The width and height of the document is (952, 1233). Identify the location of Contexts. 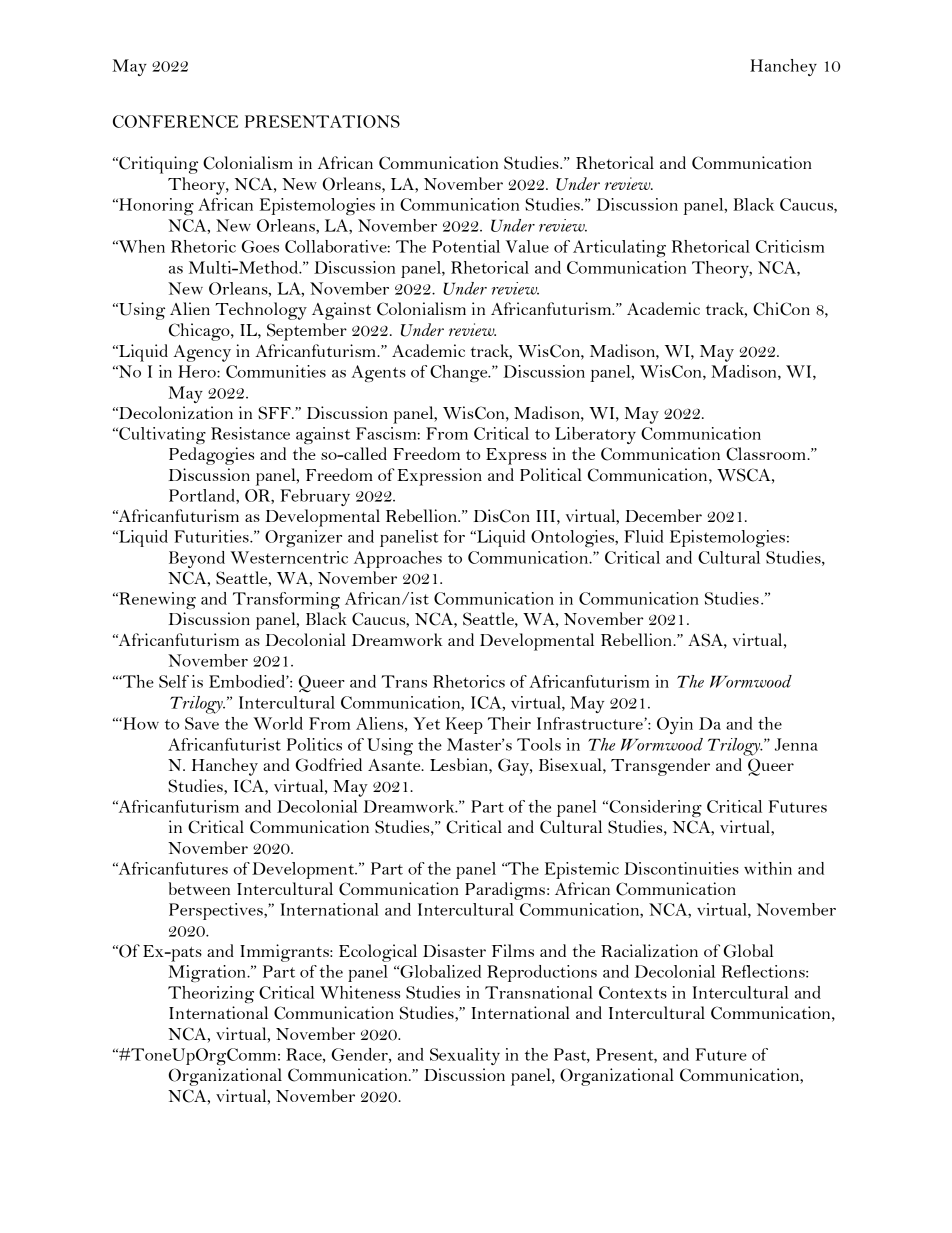
(633, 992).
